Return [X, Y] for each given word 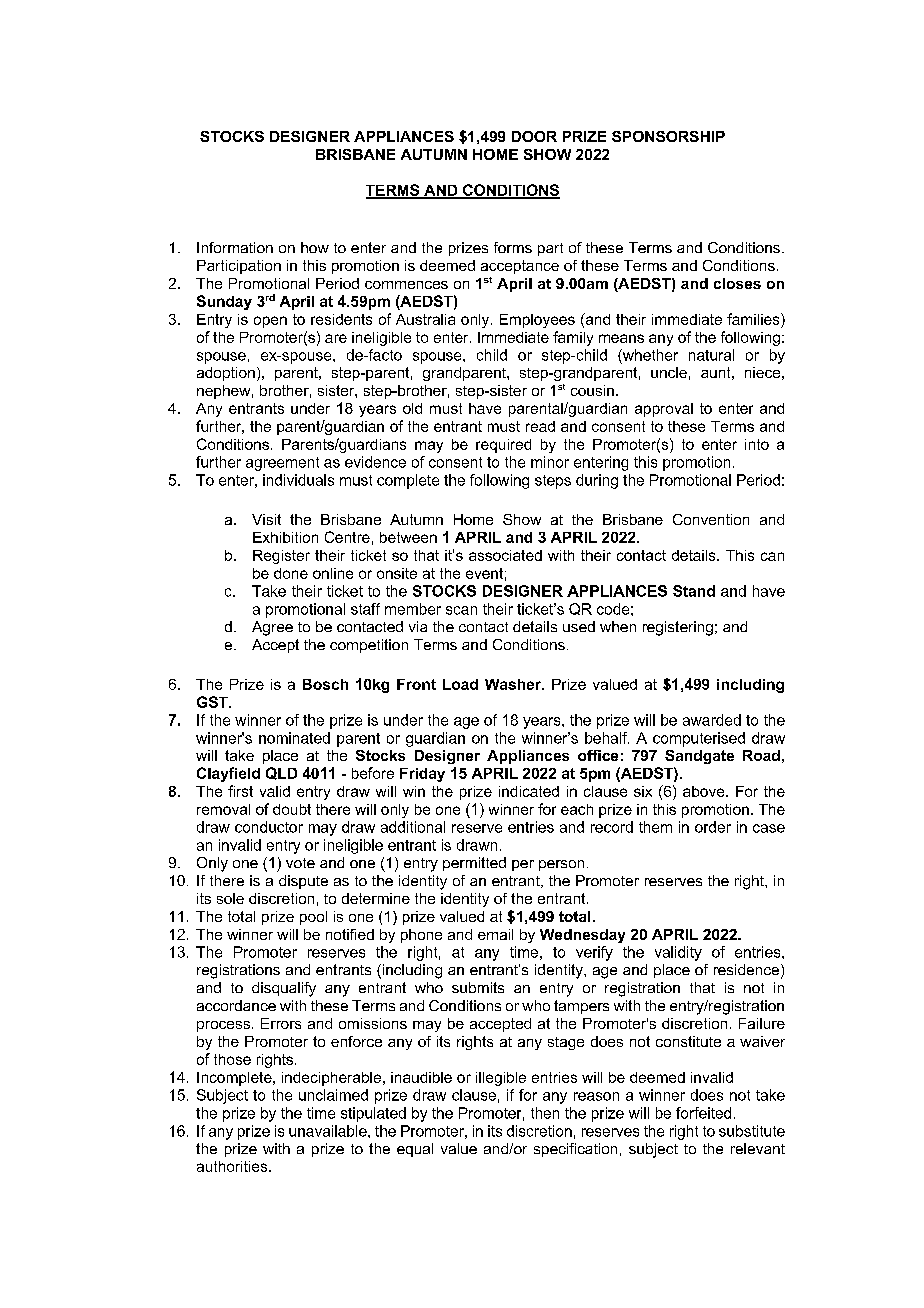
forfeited [703, 1113]
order [713, 827]
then [545, 1113]
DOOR [534, 136]
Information [235, 247]
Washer [514, 684]
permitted [474, 864]
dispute [303, 882]
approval [664, 410]
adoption [226, 374]
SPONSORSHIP [668, 136]
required [503, 446]
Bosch [325, 684]
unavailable [329, 1131]
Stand [694, 591]
